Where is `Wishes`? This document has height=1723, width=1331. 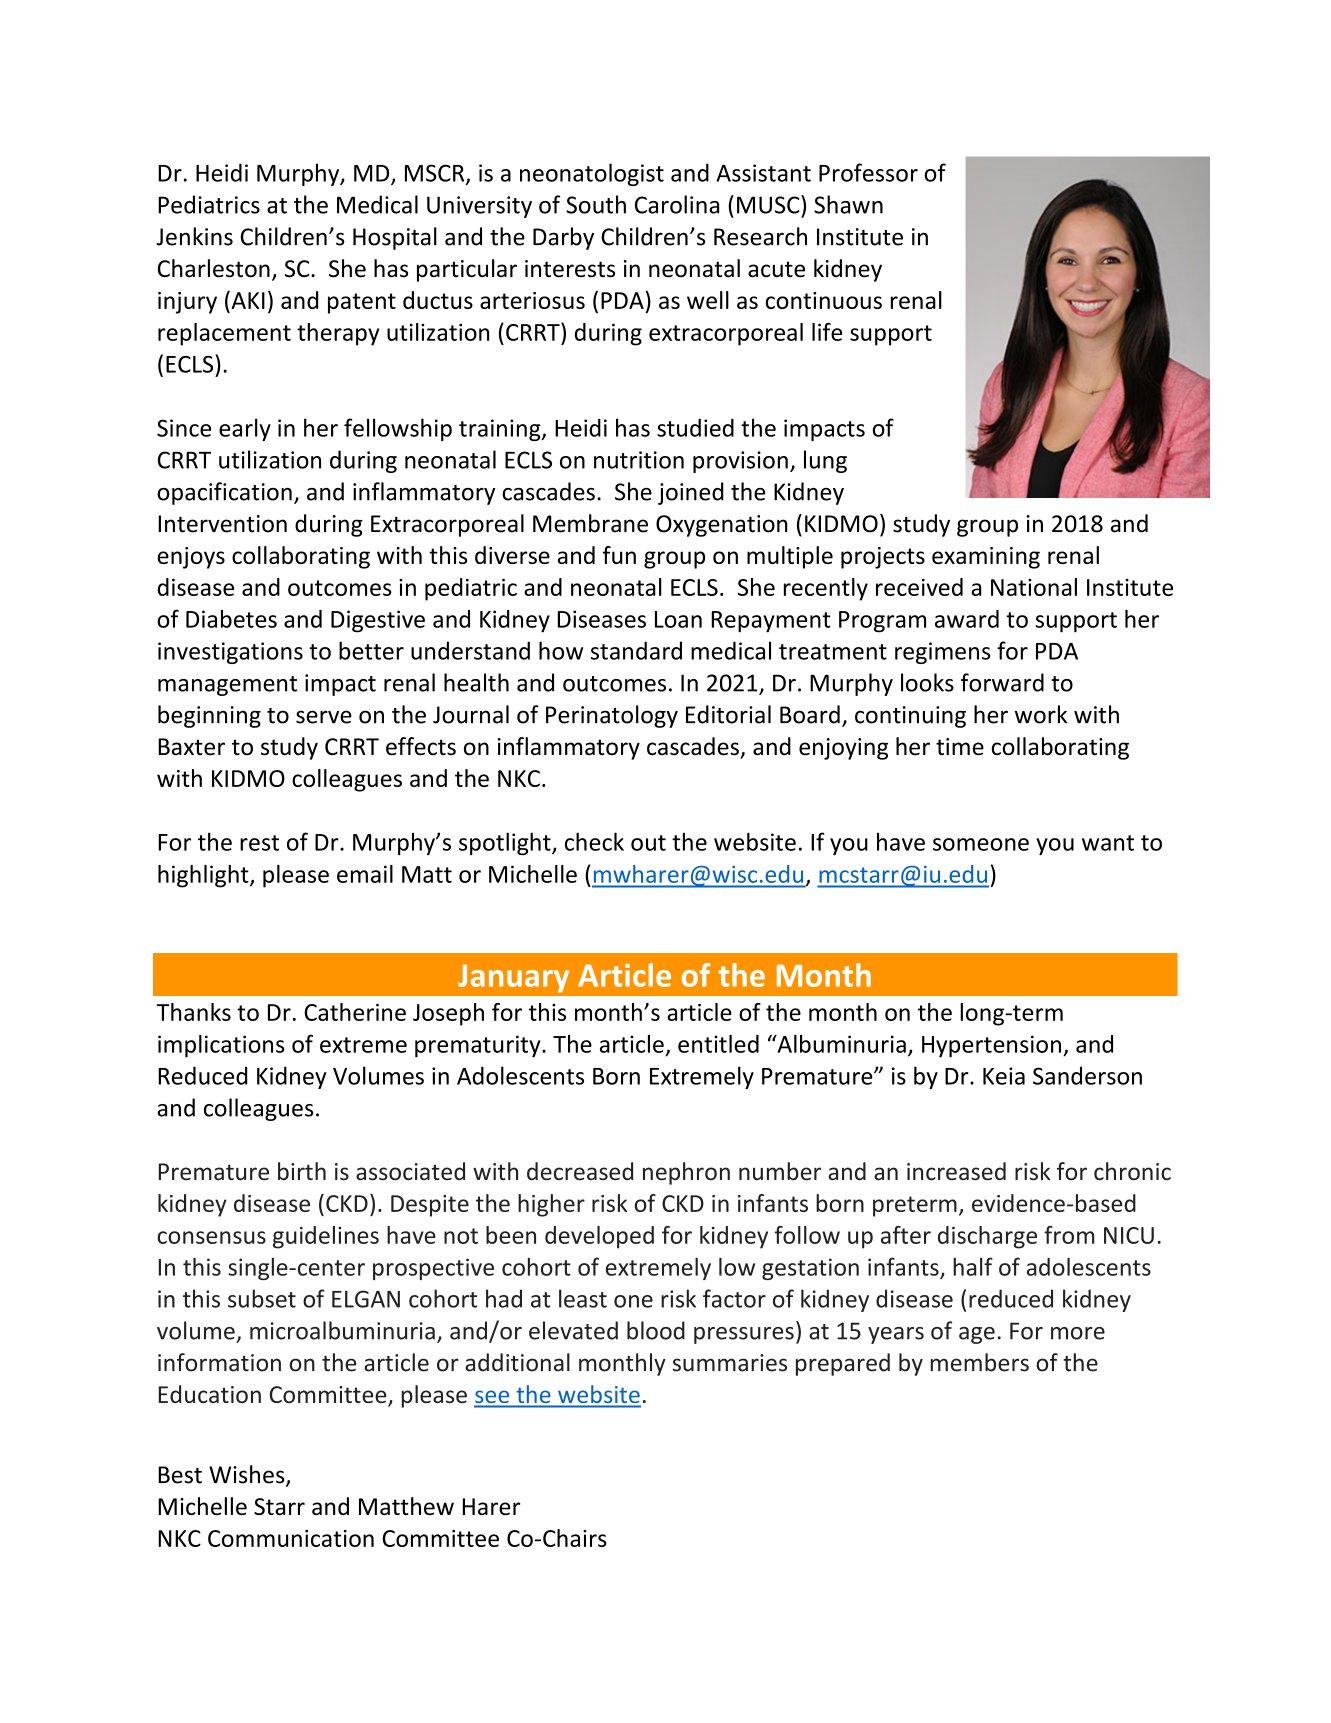 Wishes is located at coordinates (248, 1475).
